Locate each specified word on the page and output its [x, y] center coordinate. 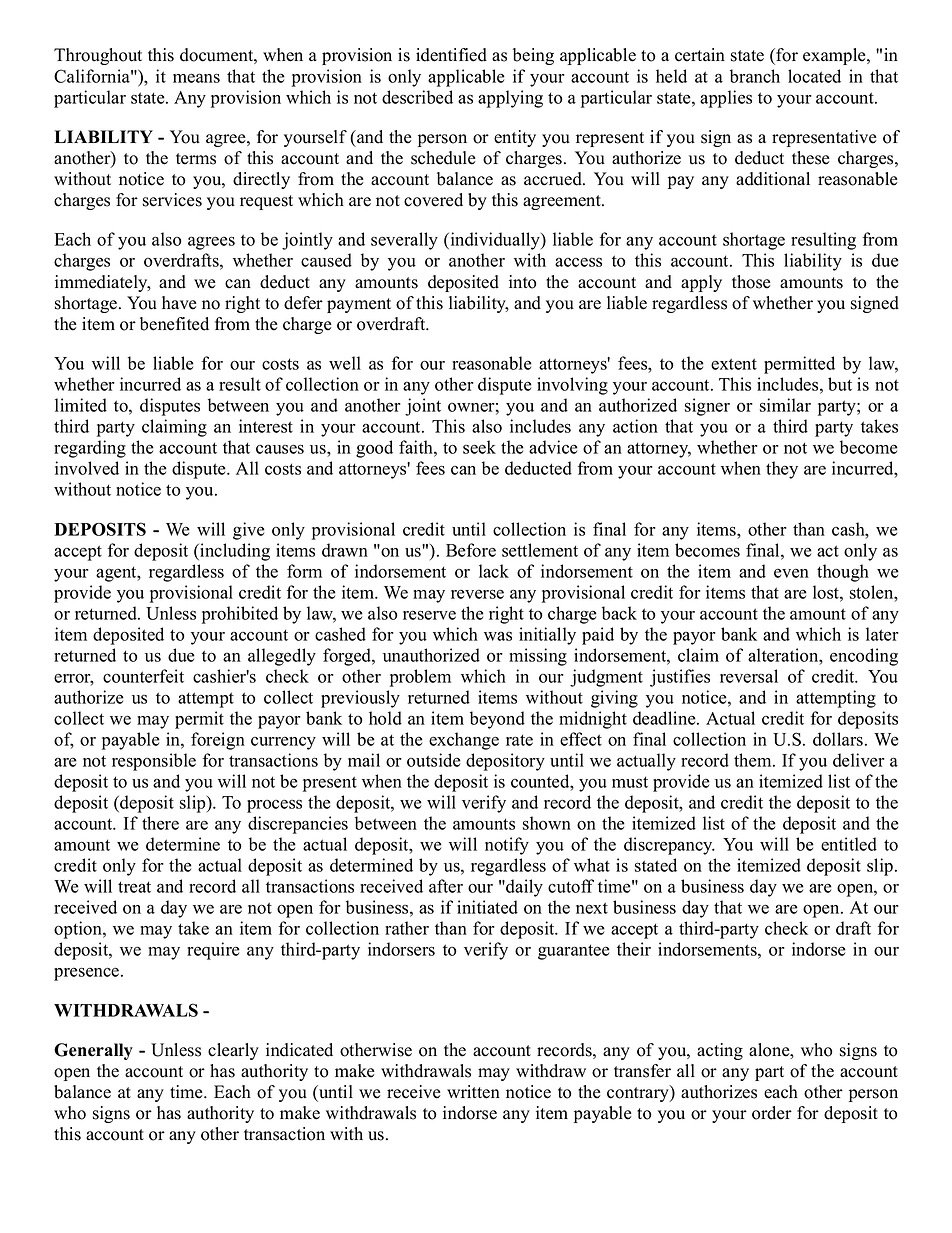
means [196, 78]
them [754, 760]
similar [785, 405]
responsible [154, 762]
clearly [233, 1051]
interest [266, 426]
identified [451, 55]
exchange [464, 741]
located [814, 76]
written [473, 1092]
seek [479, 447]
